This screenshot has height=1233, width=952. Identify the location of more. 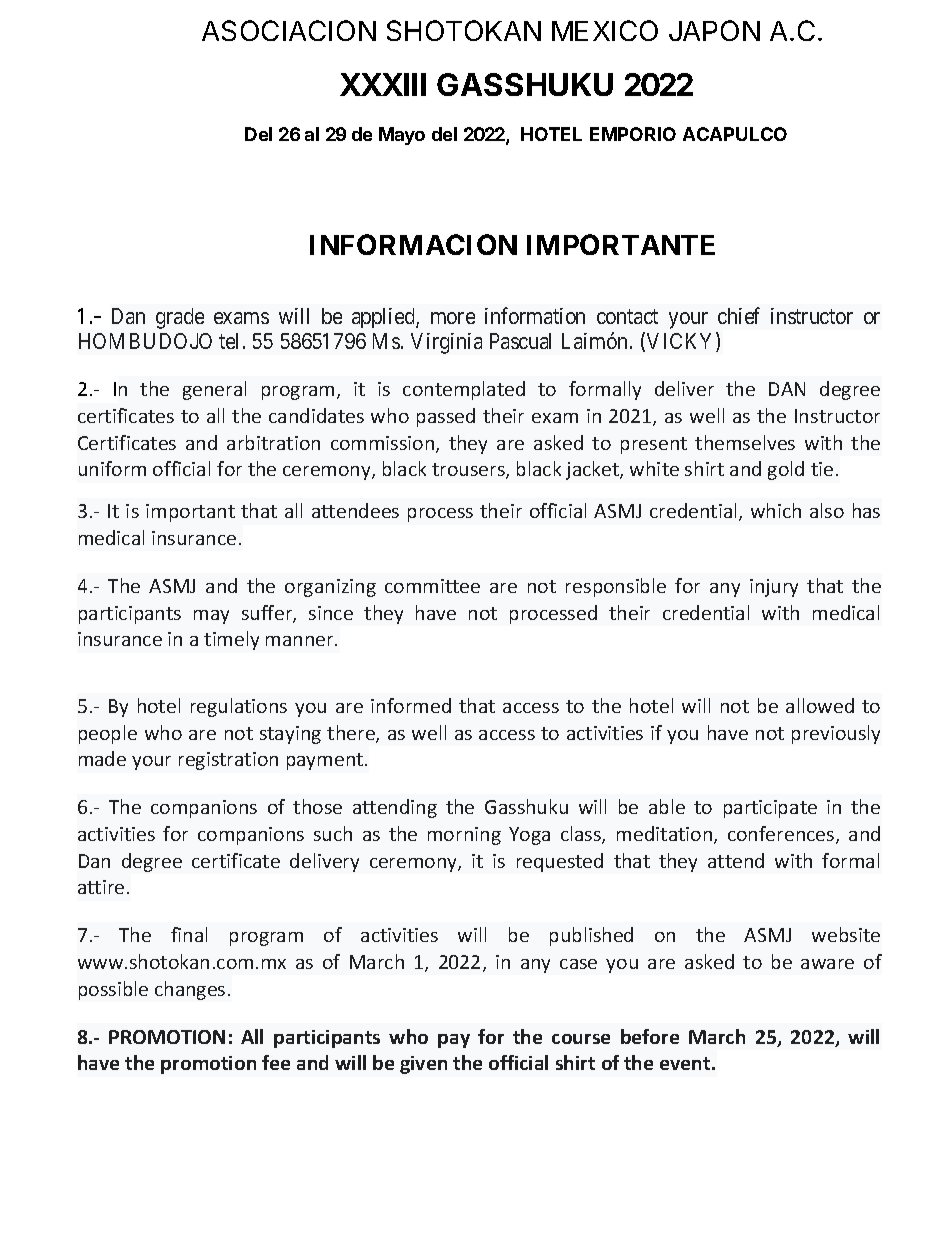
(453, 318).
